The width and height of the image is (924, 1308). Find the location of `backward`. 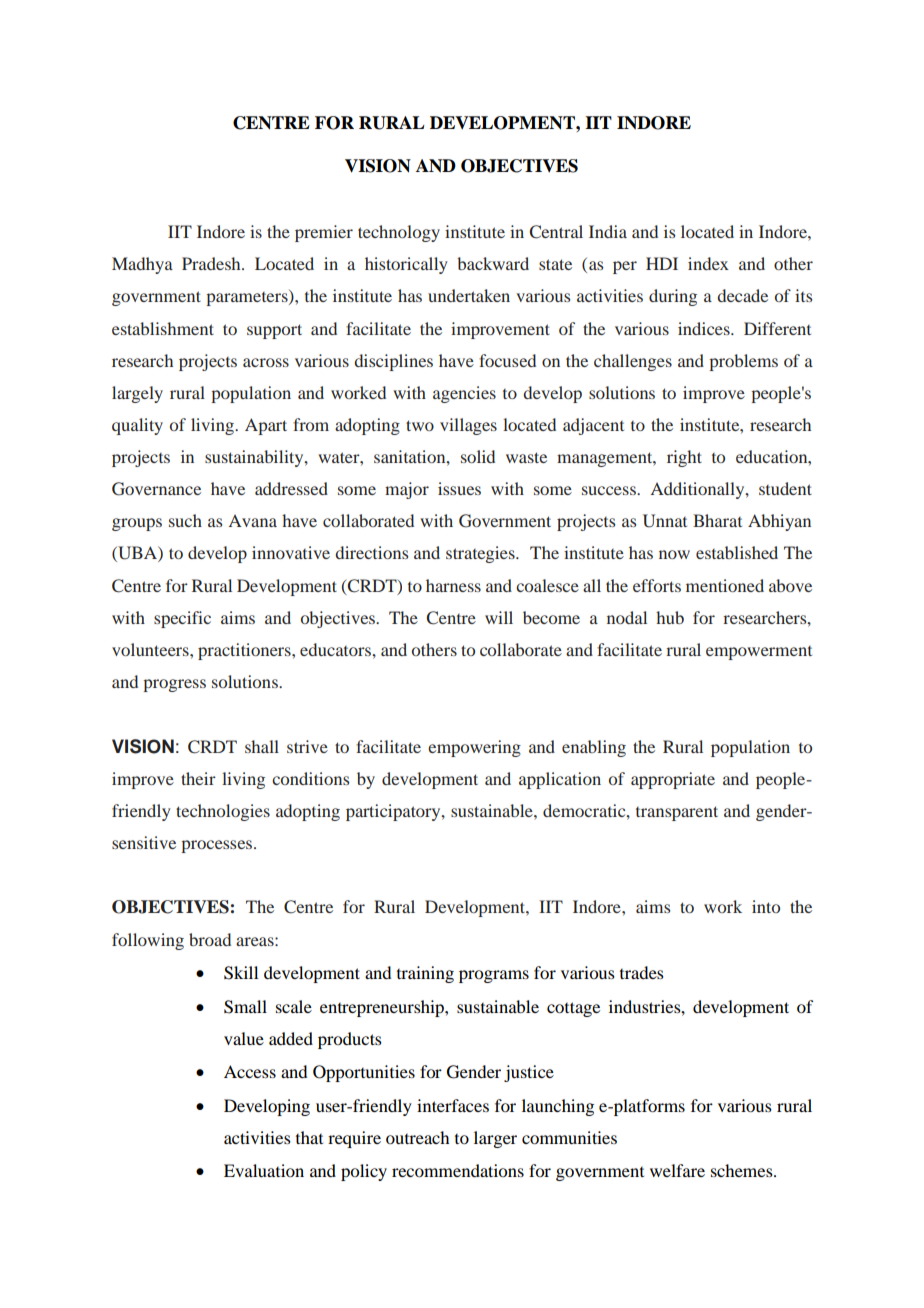

backward is located at coordinates (493, 263).
